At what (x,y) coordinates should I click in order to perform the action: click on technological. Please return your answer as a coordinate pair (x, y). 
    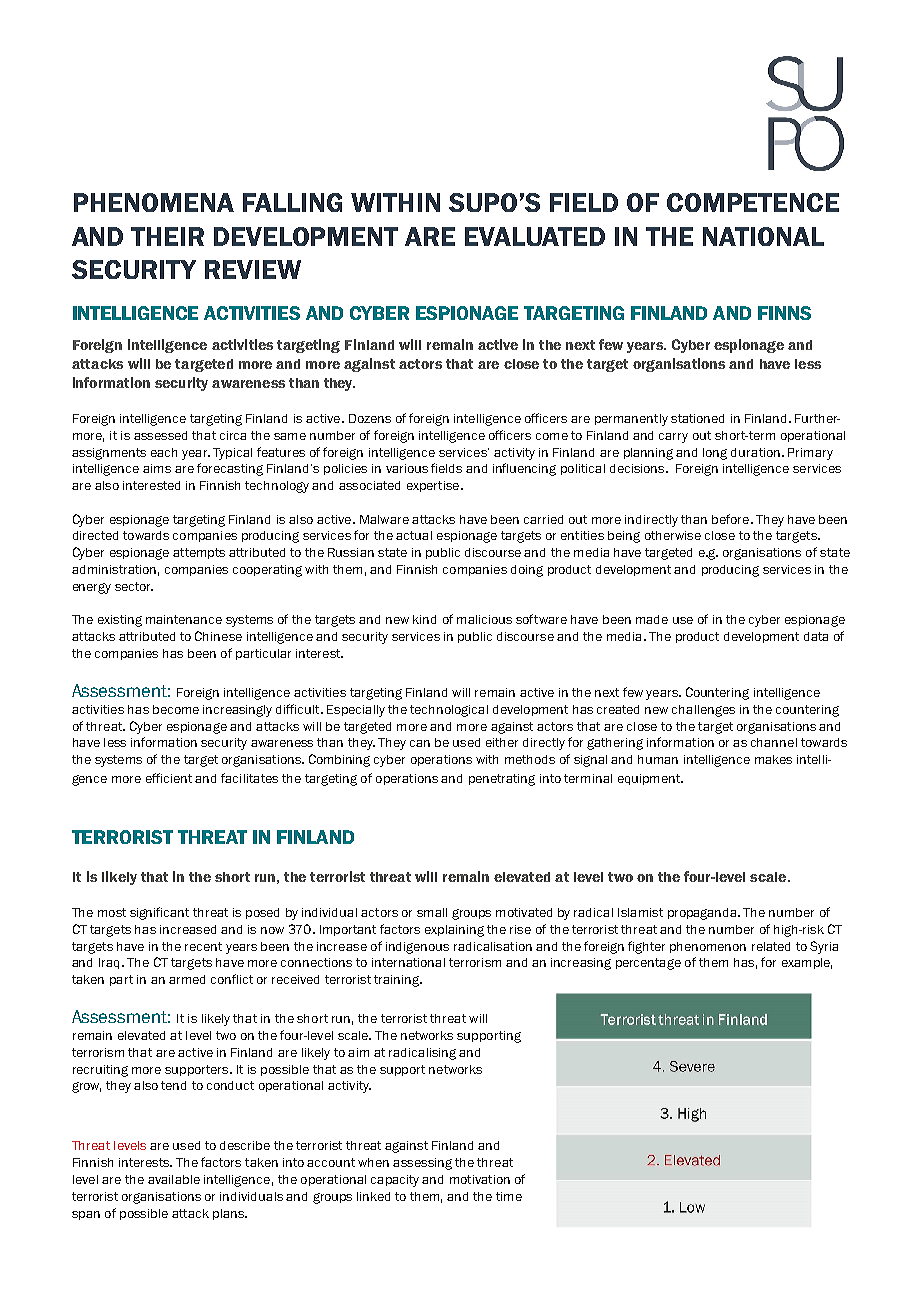
    Looking at the image, I should click on (449, 711).
